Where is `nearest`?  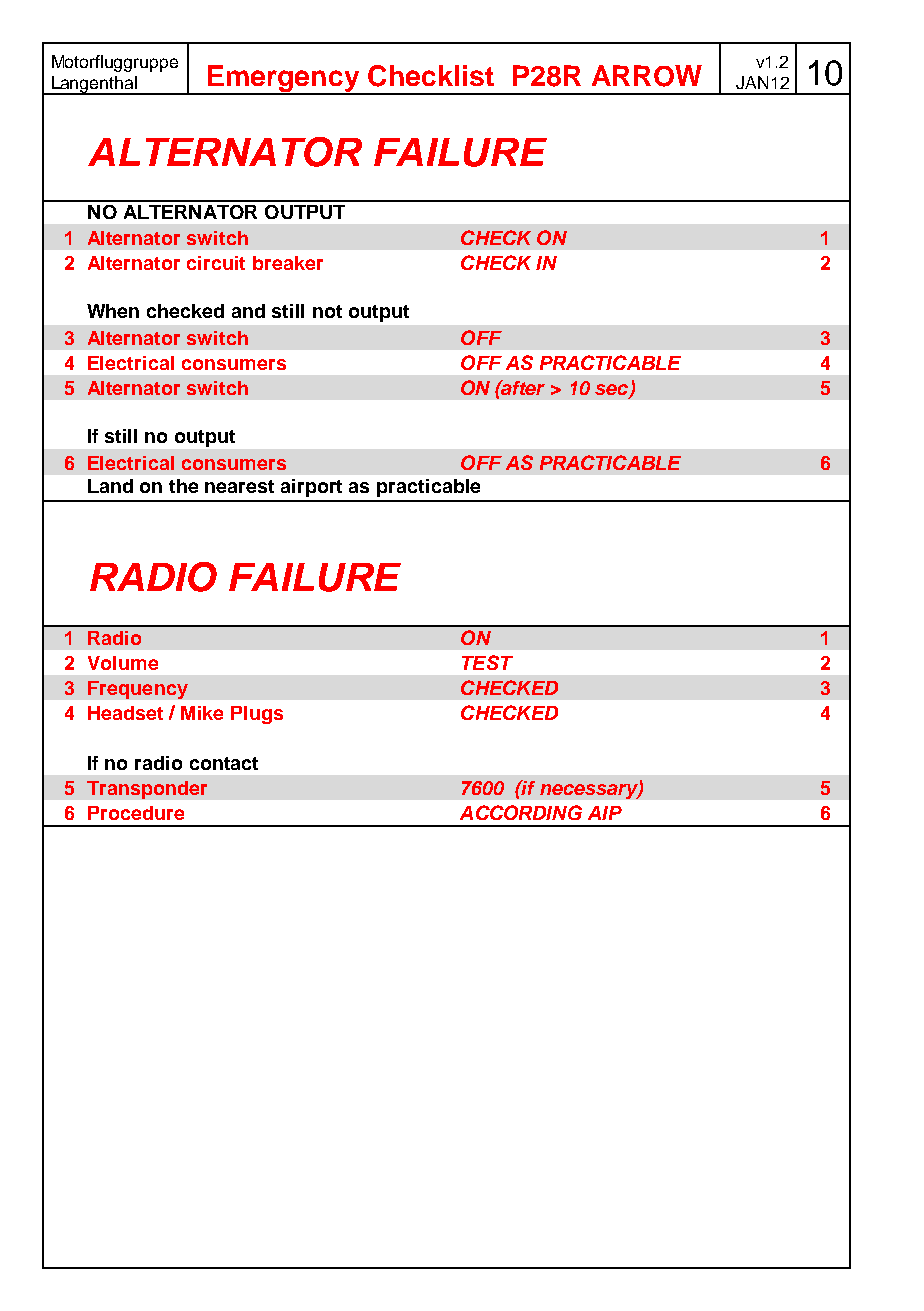 nearest is located at coordinates (239, 486).
